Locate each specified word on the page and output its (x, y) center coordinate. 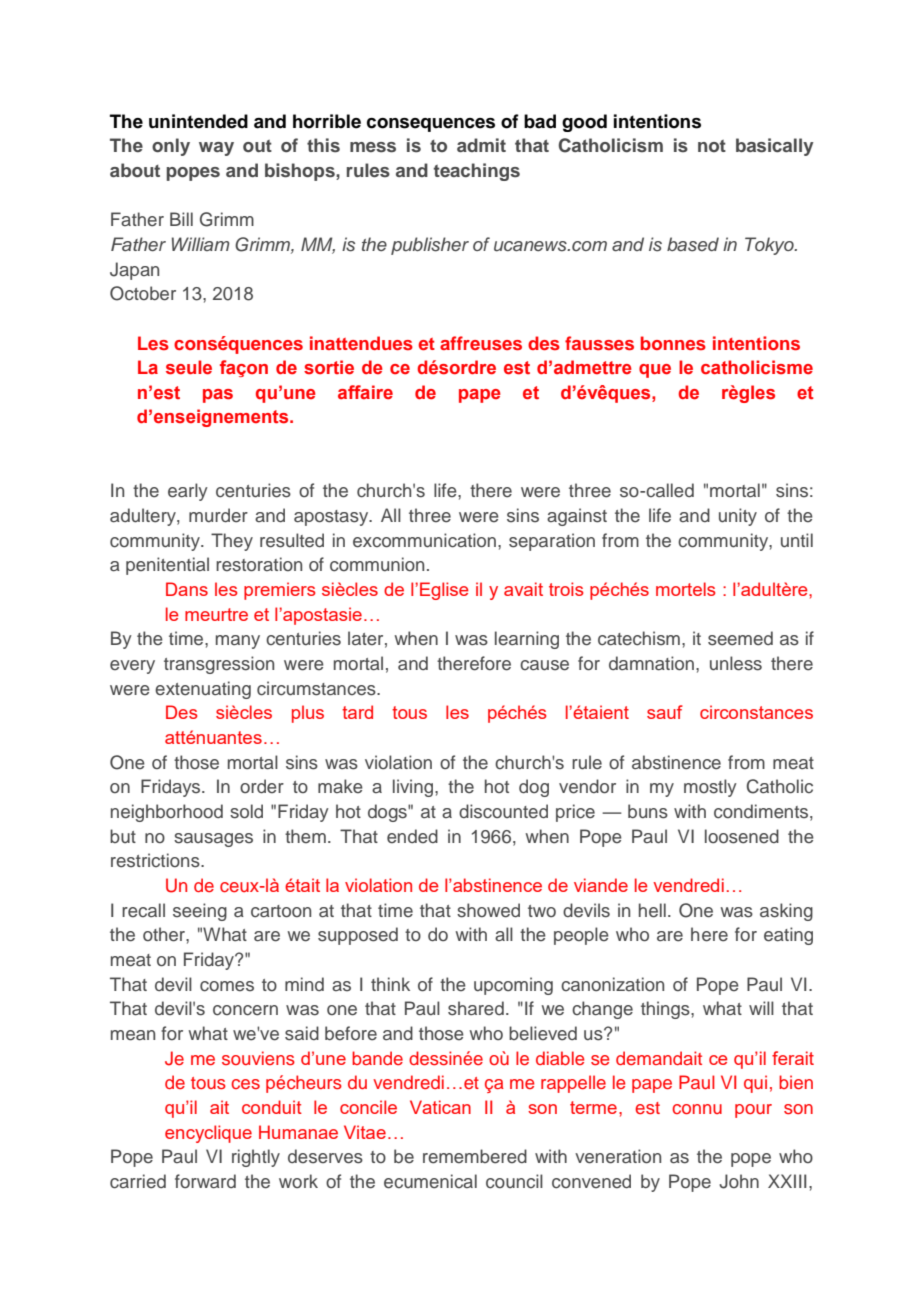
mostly (710, 788)
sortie (329, 367)
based (693, 244)
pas (218, 396)
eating (788, 936)
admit (481, 145)
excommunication (424, 540)
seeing (200, 912)
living (414, 788)
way (216, 149)
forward (205, 1181)
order (262, 786)
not (712, 146)
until (797, 540)
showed (488, 910)
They (232, 542)
